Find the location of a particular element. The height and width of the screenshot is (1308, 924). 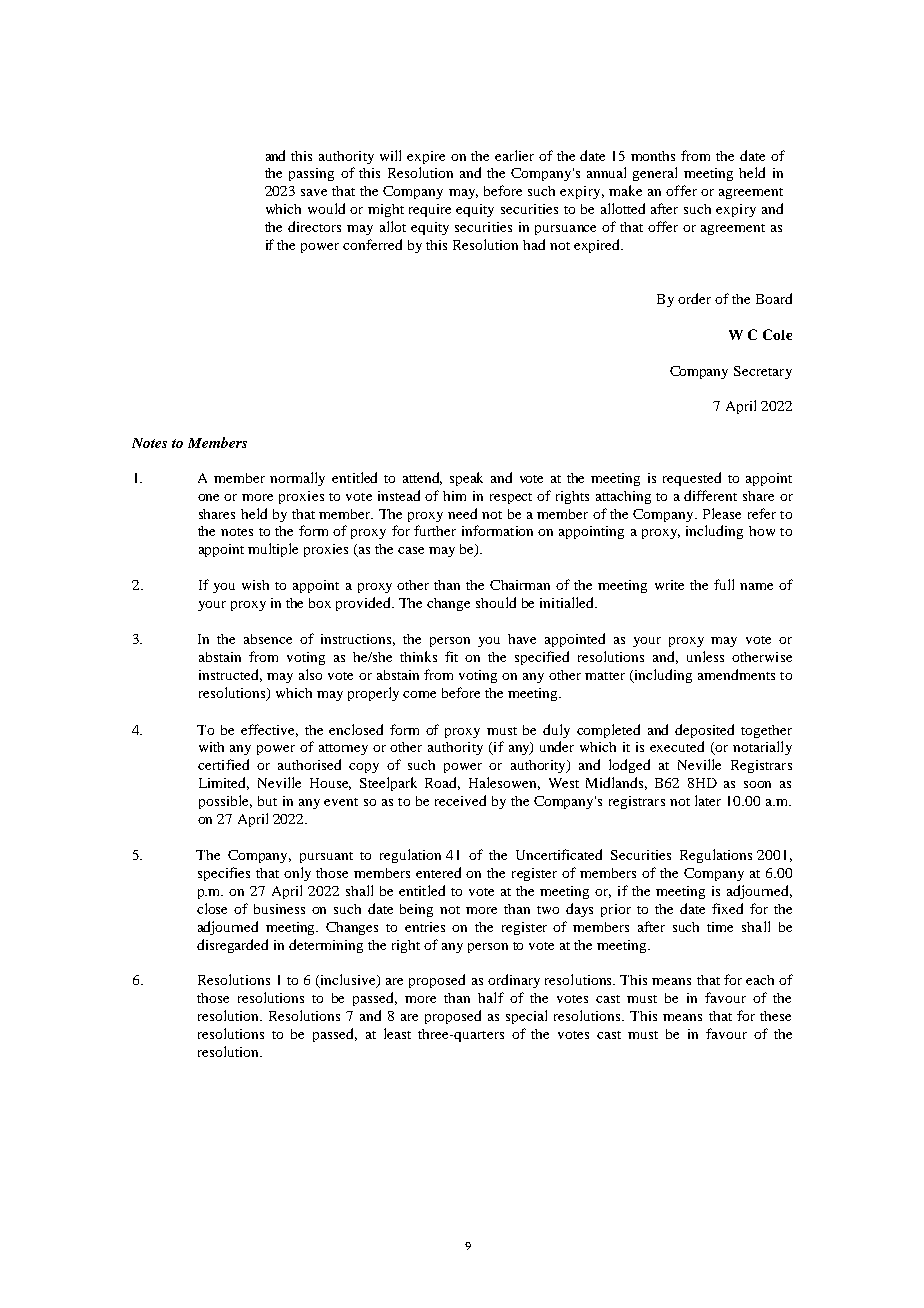

should is located at coordinates (496, 602).
